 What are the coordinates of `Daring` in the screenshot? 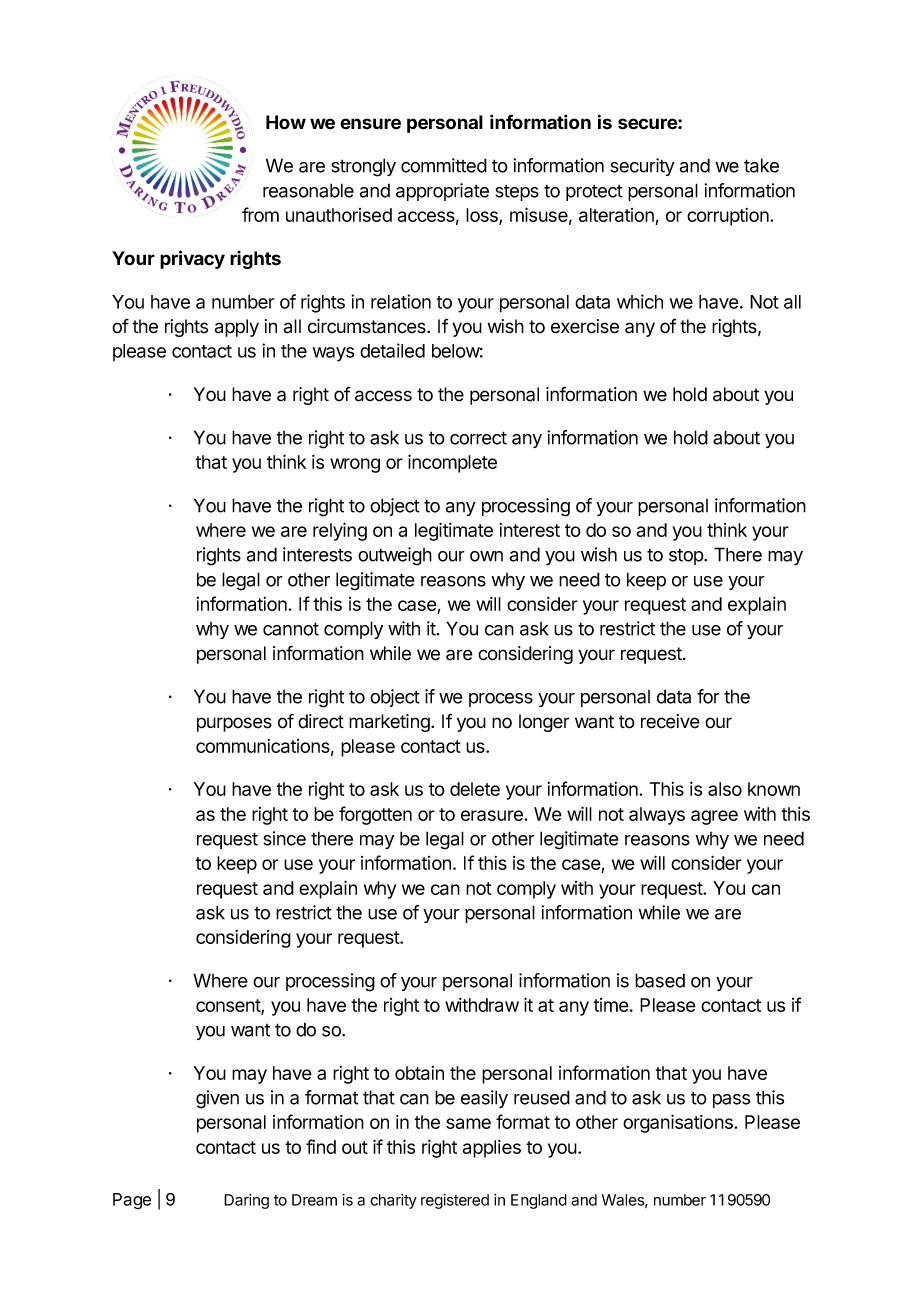 It's located at (246, 1201).
